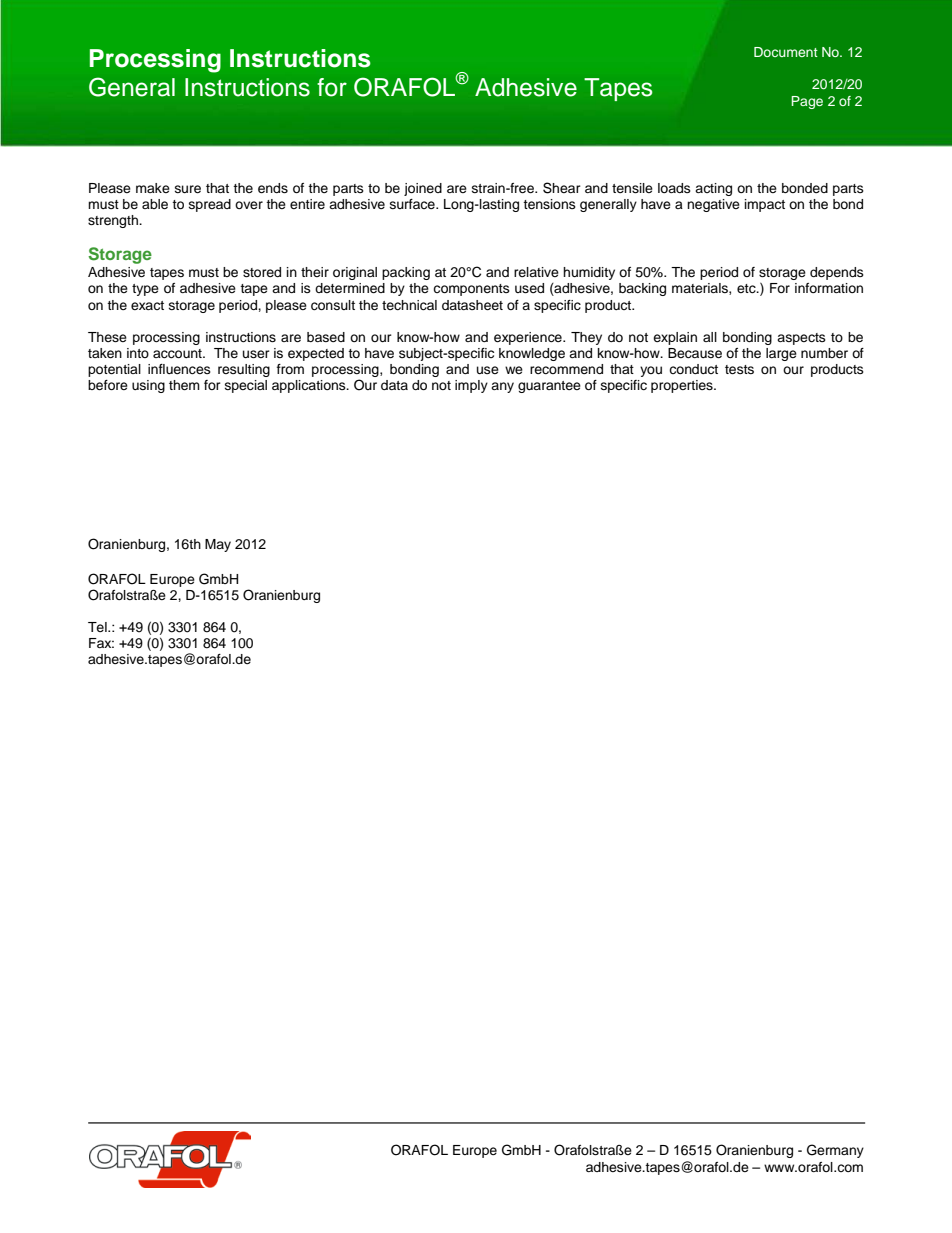  Describe the element at coordinates (188, 189) in the screenshot. I see `sure` at that location.
